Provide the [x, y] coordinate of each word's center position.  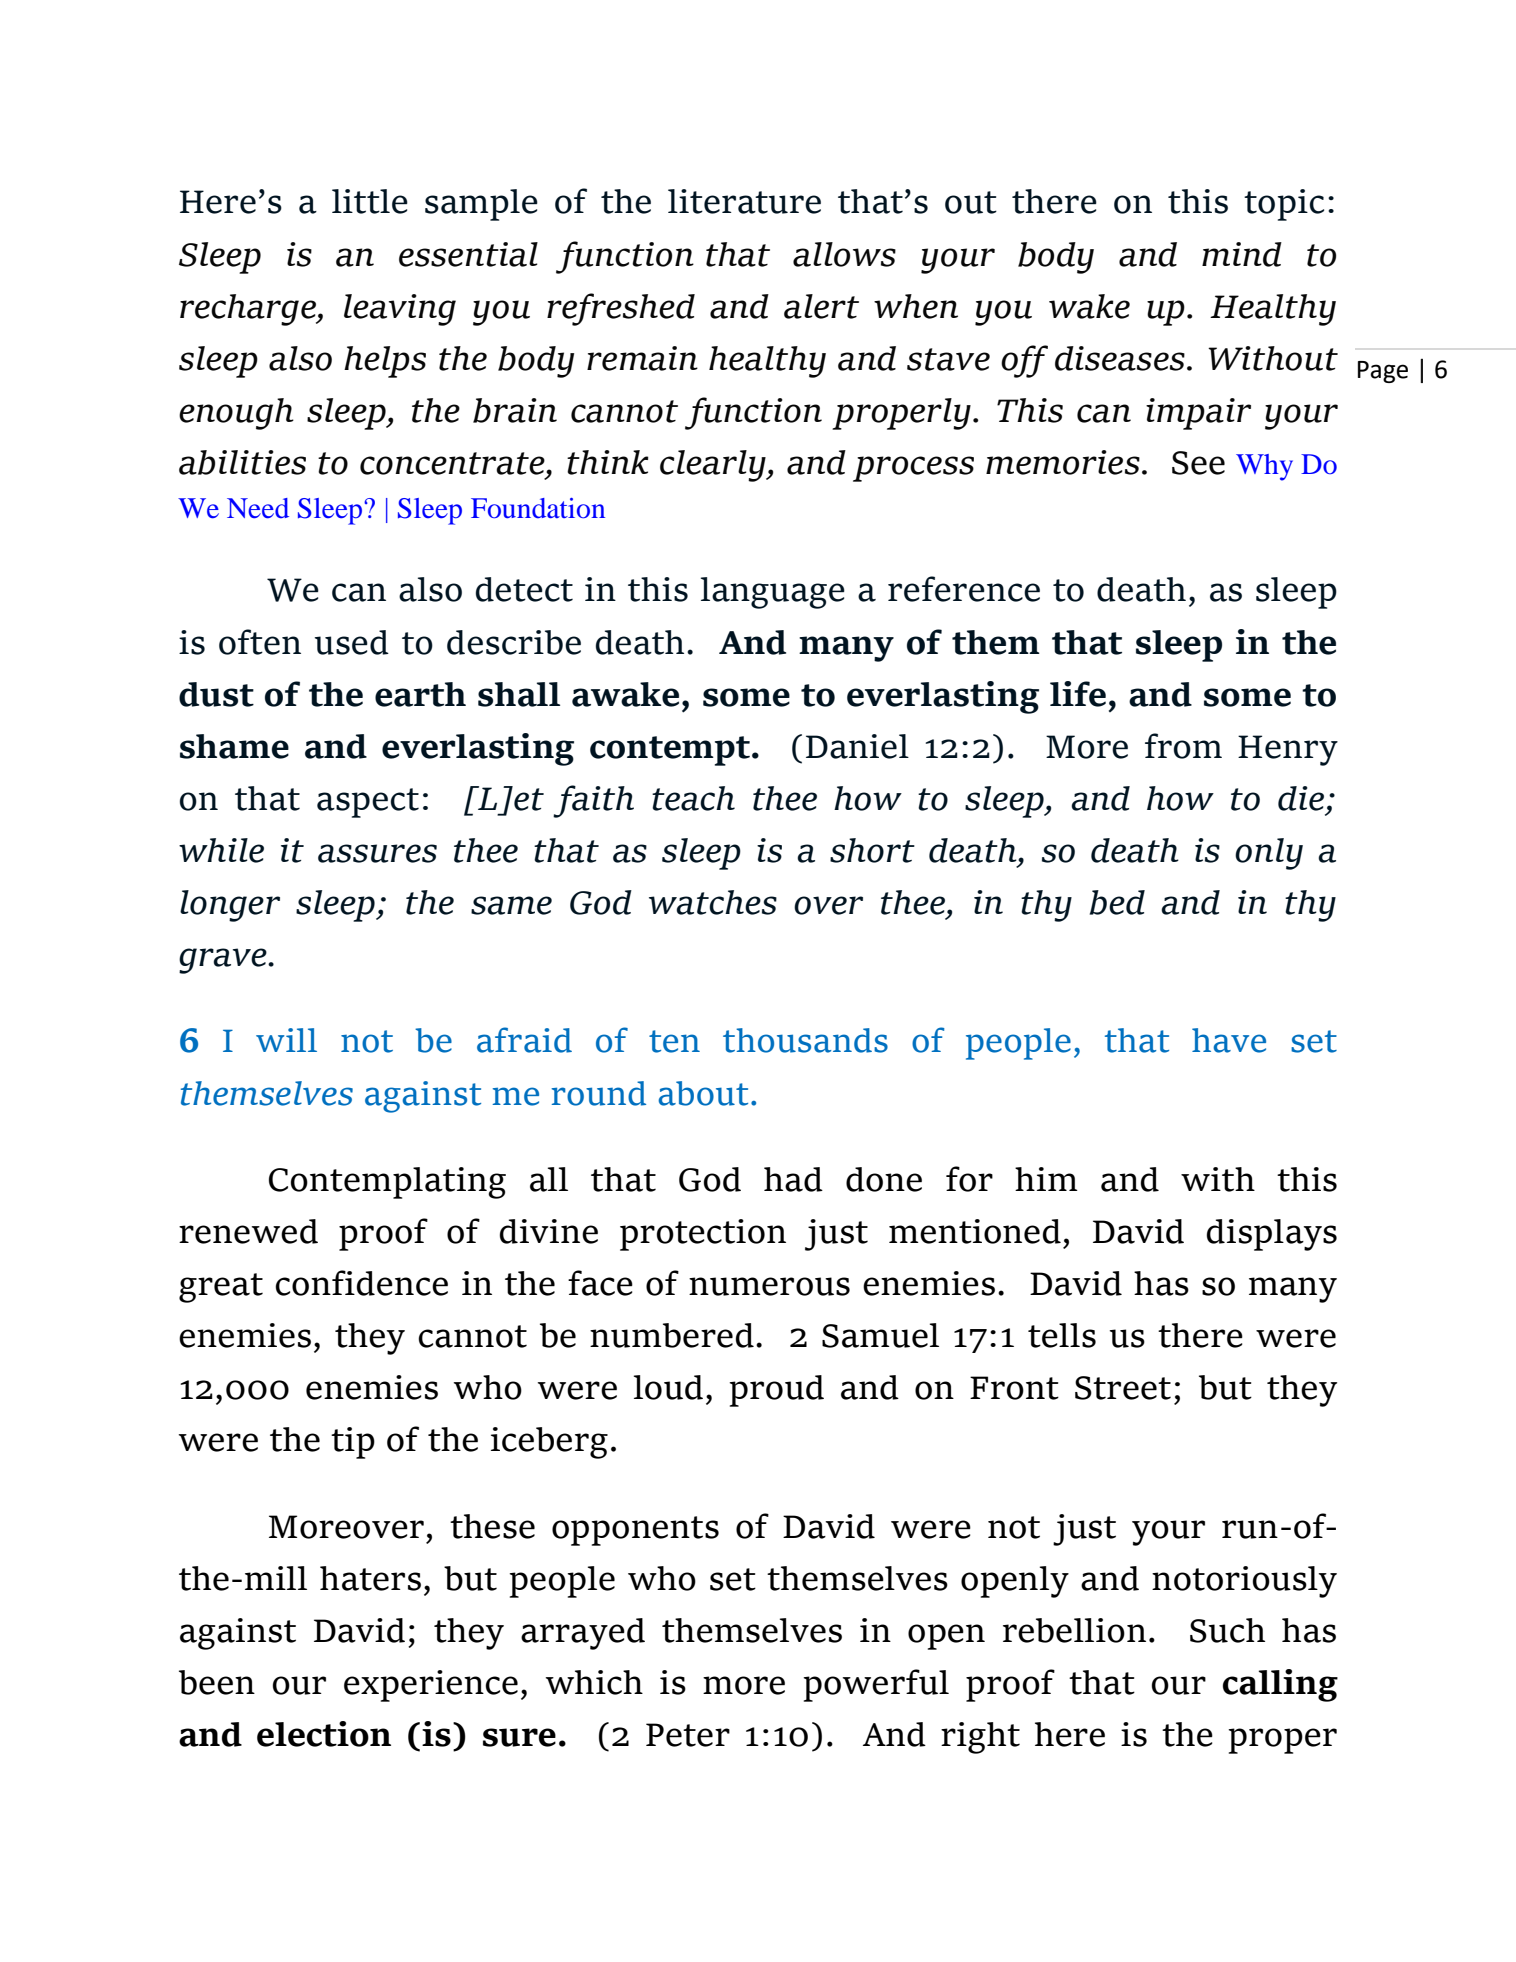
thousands [805, 1040]
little [370, 201]
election [324, 1734]
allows [844, 254]
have [1229, 1040]
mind [1242, 254]
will [286, 1040]
